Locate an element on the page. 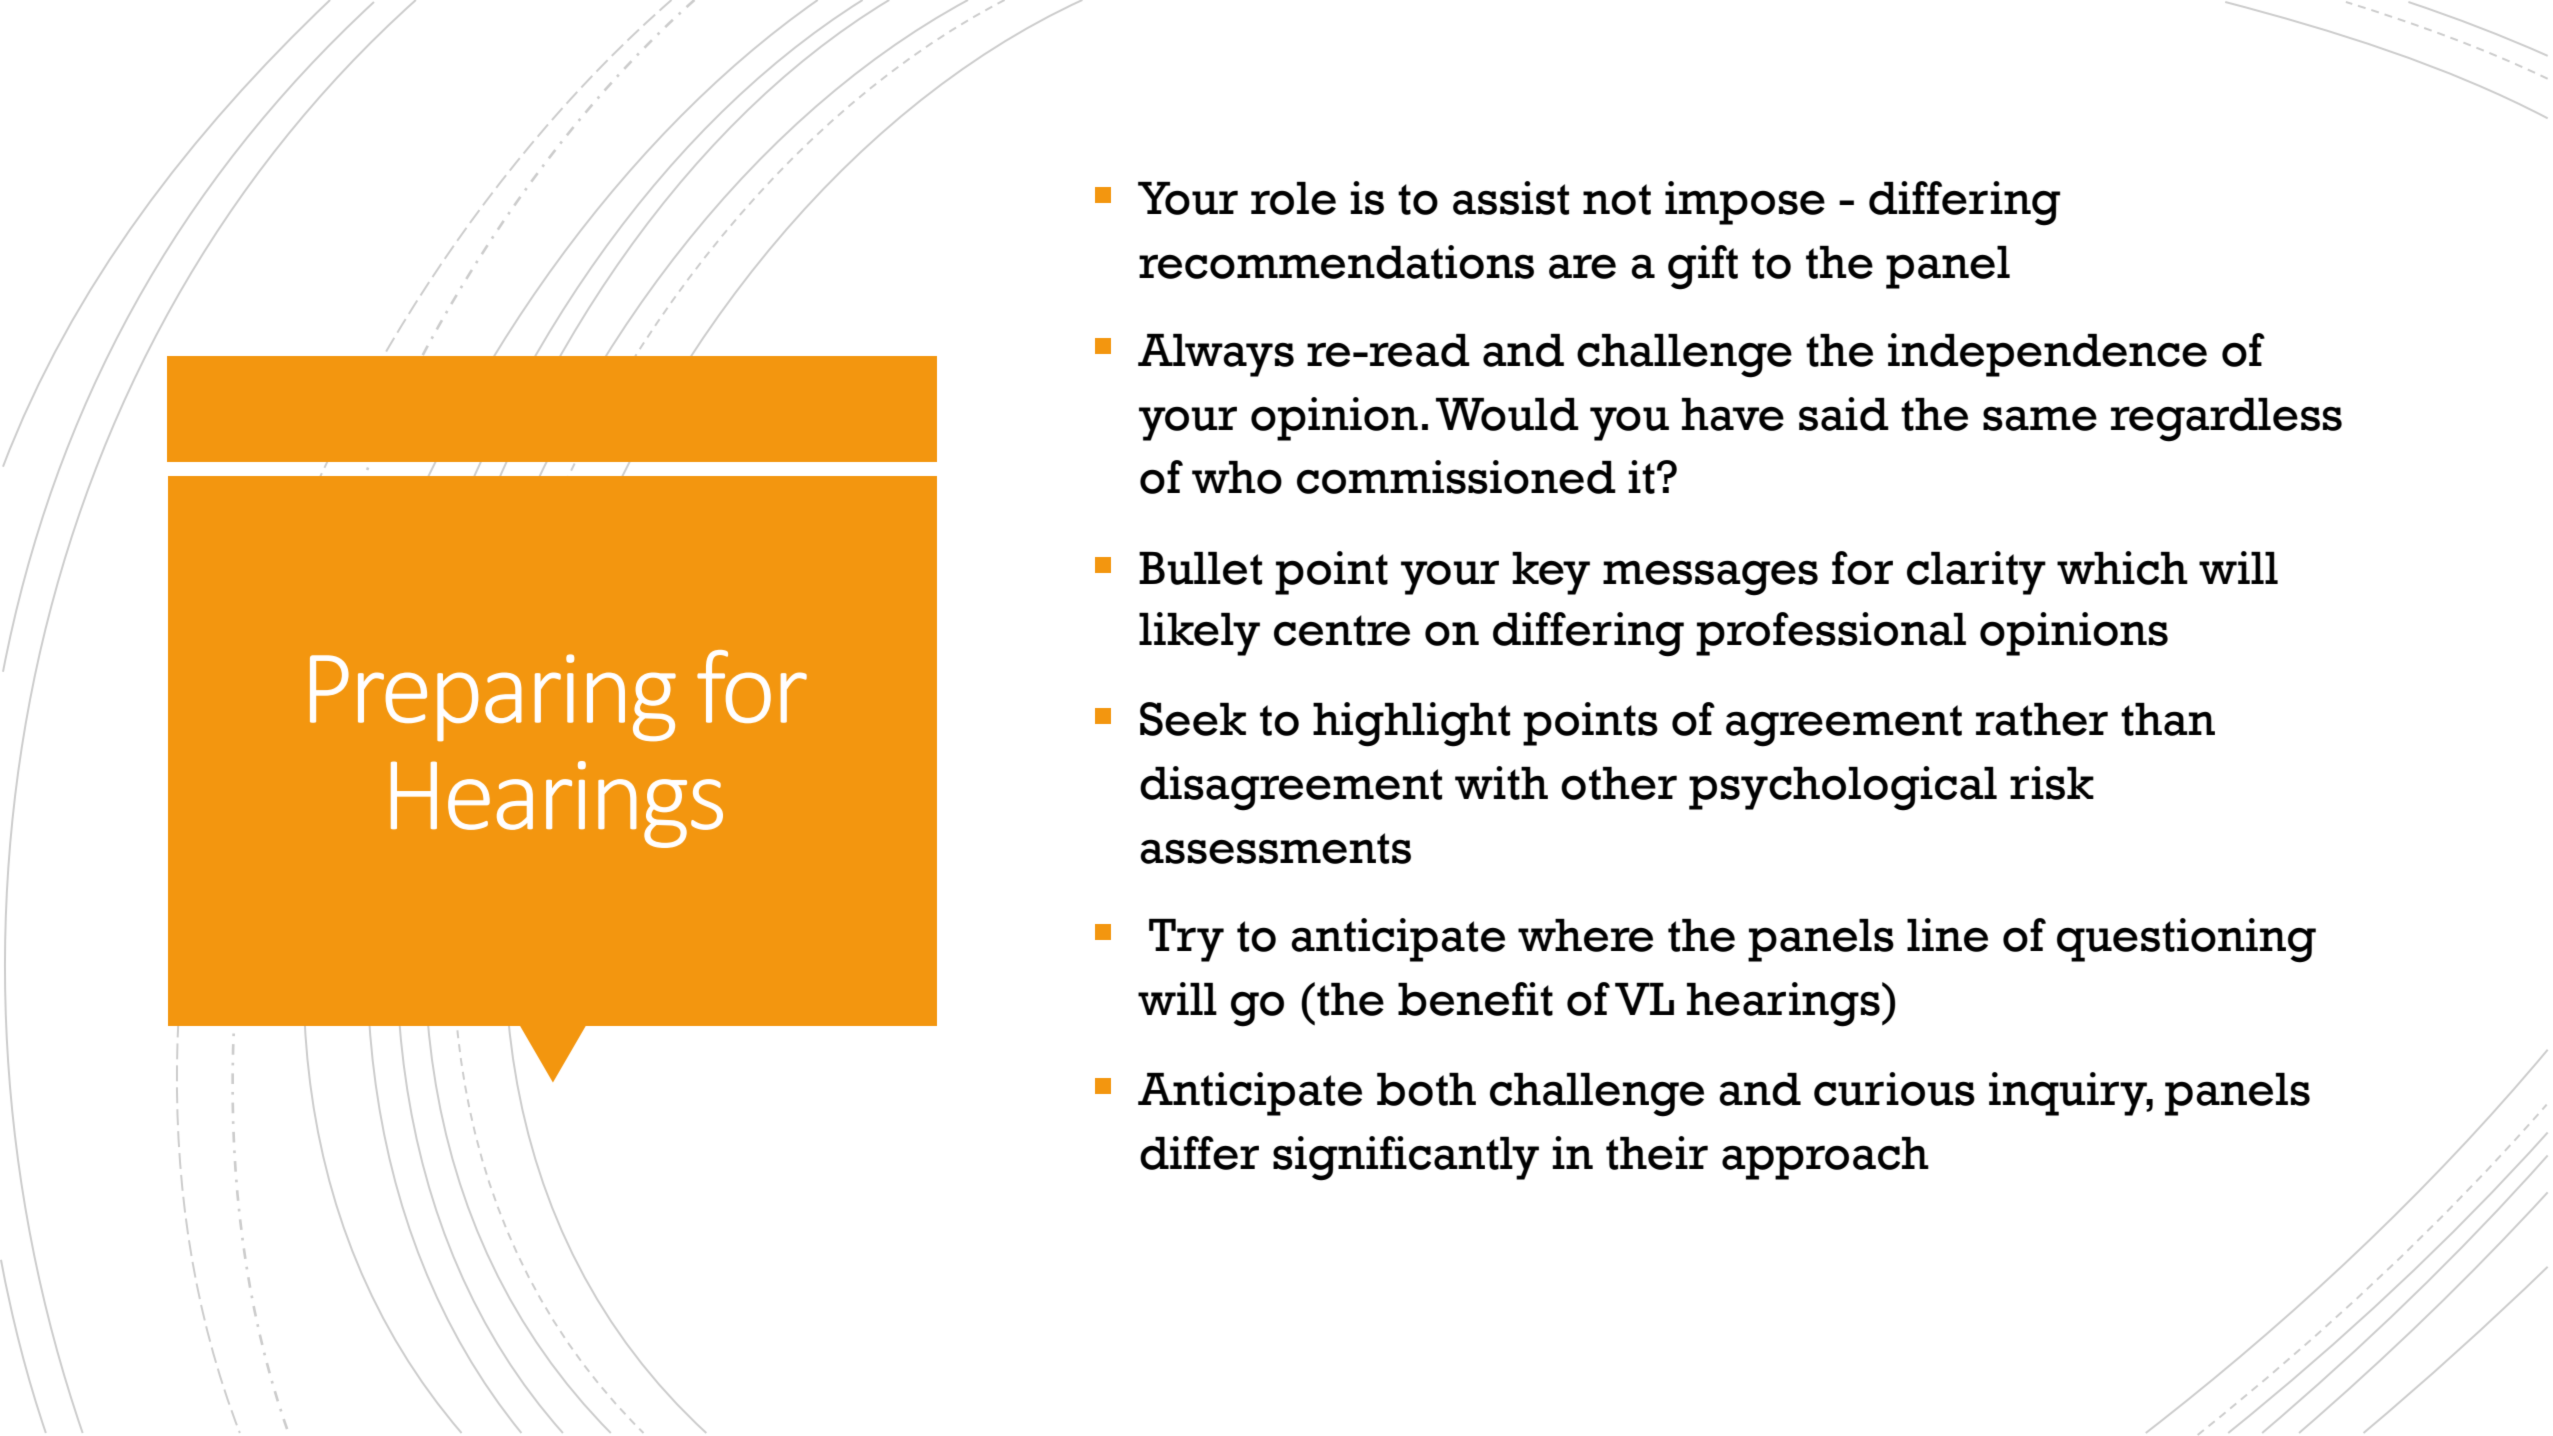  centre is located at coordinates (1342, 630).
